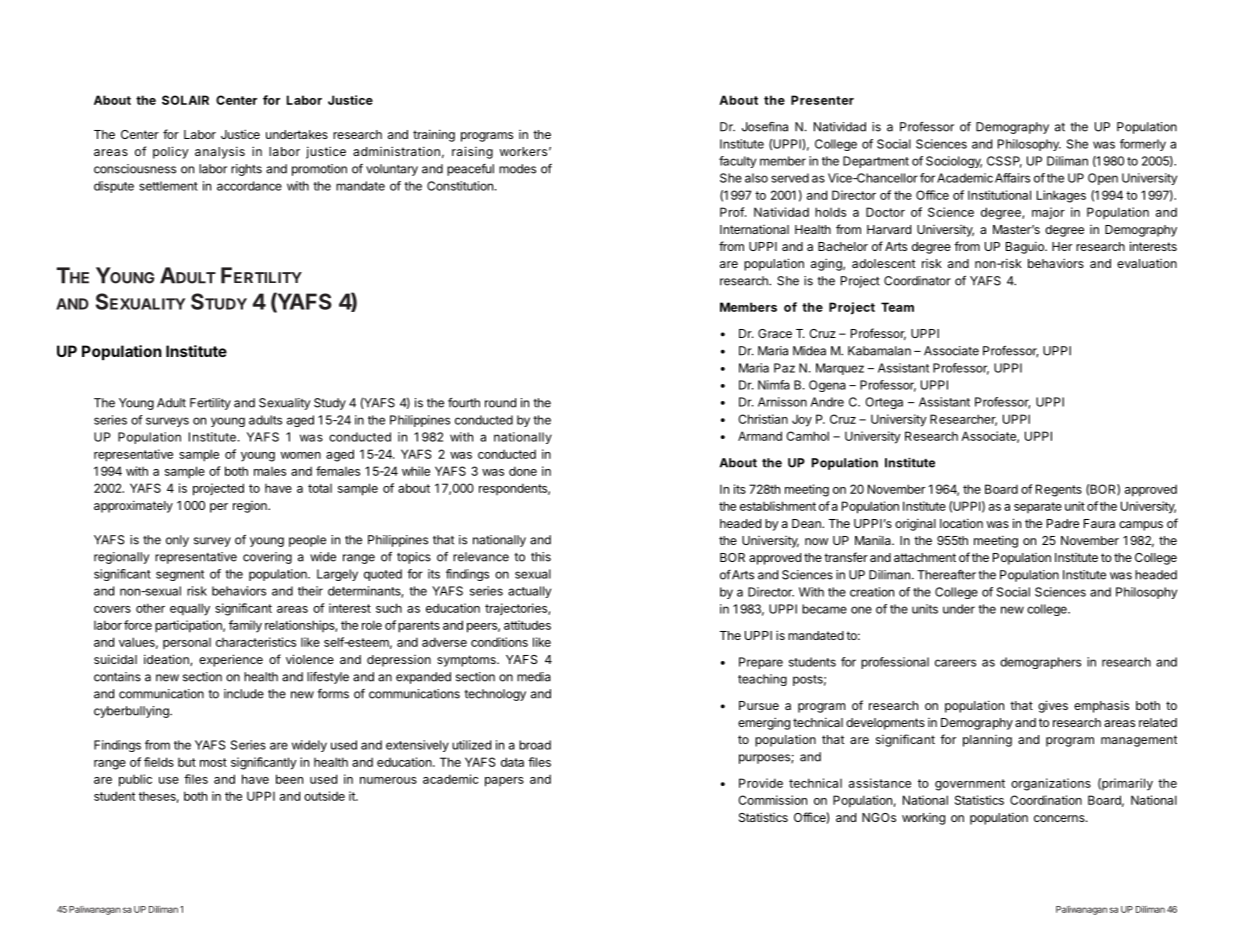  Describe the element at coordinates (1040, 663) in the screenshot. I see `demographers` at that location.
